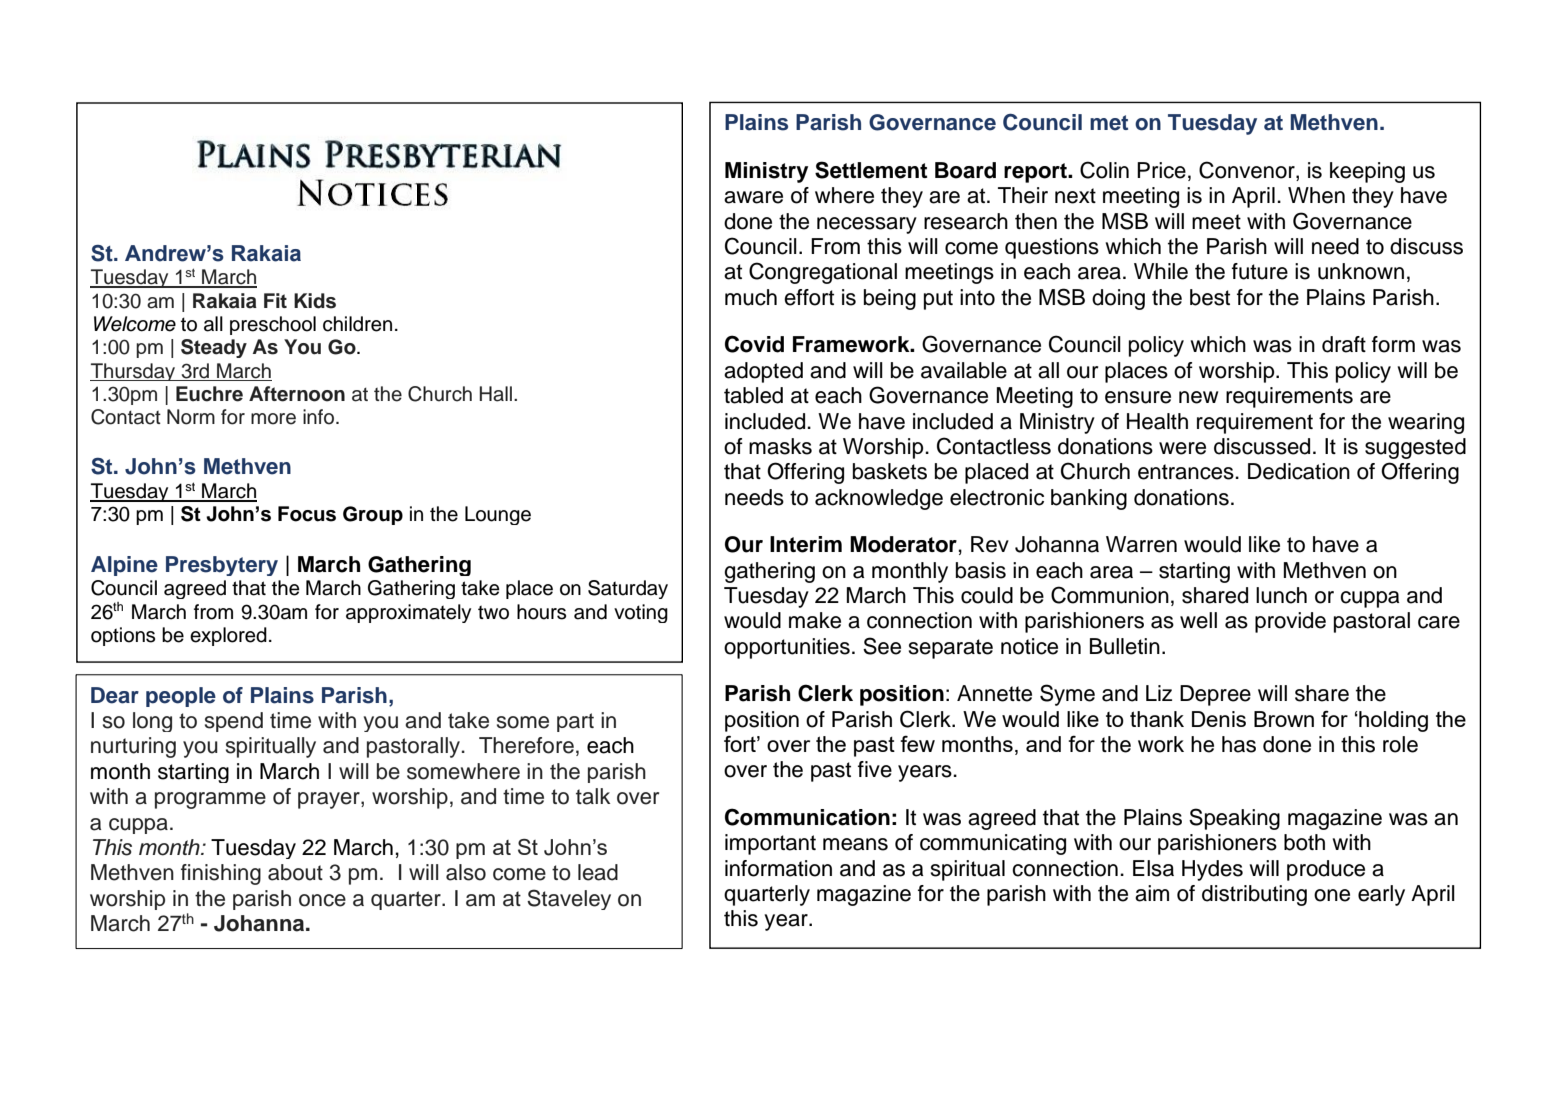  I want to click on aware, so click(753, 197).
